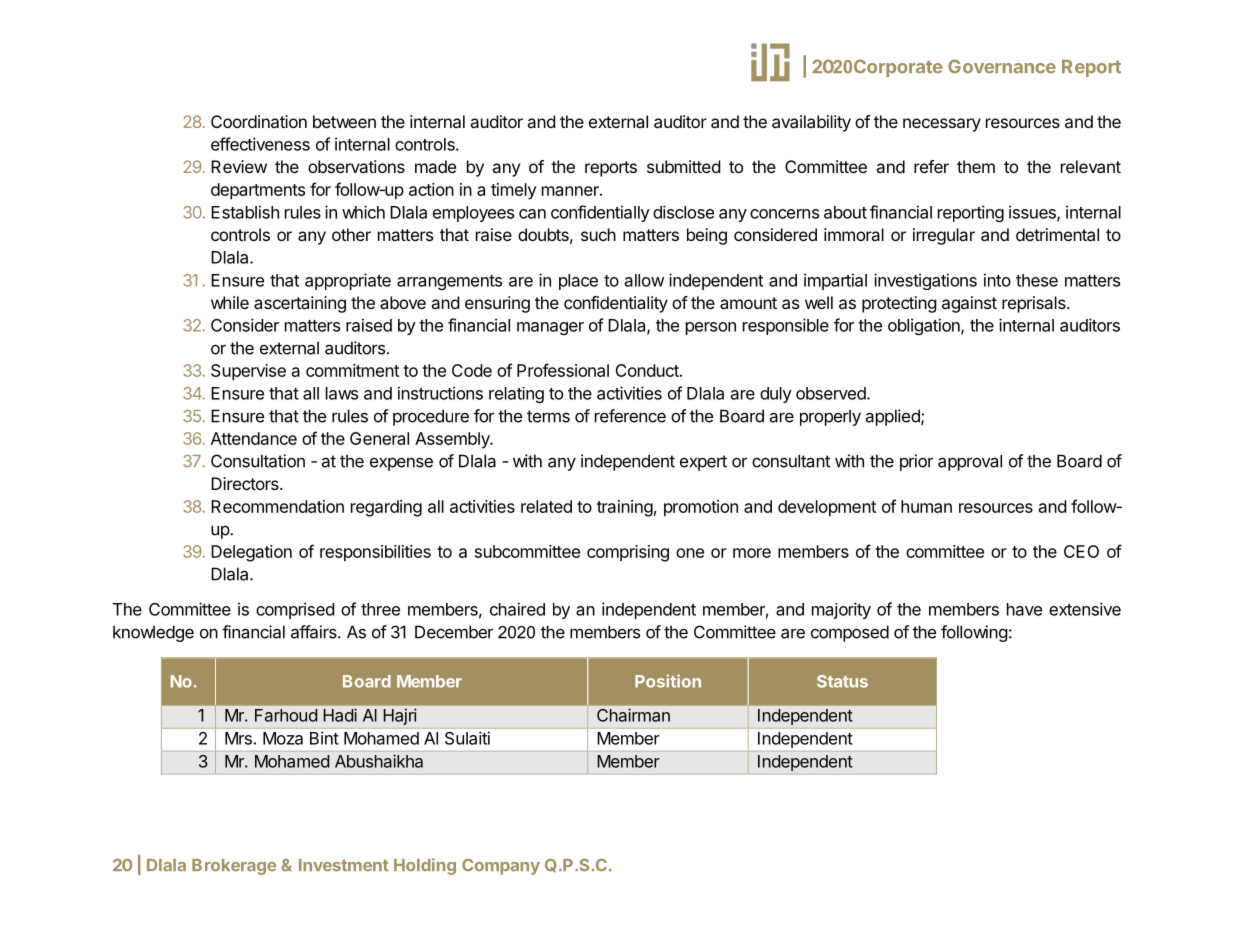 The image size is (1233, 952). What do you see at coordinates (703, 463) in the image?
I see `expert` at bounding box center [703, 463].
